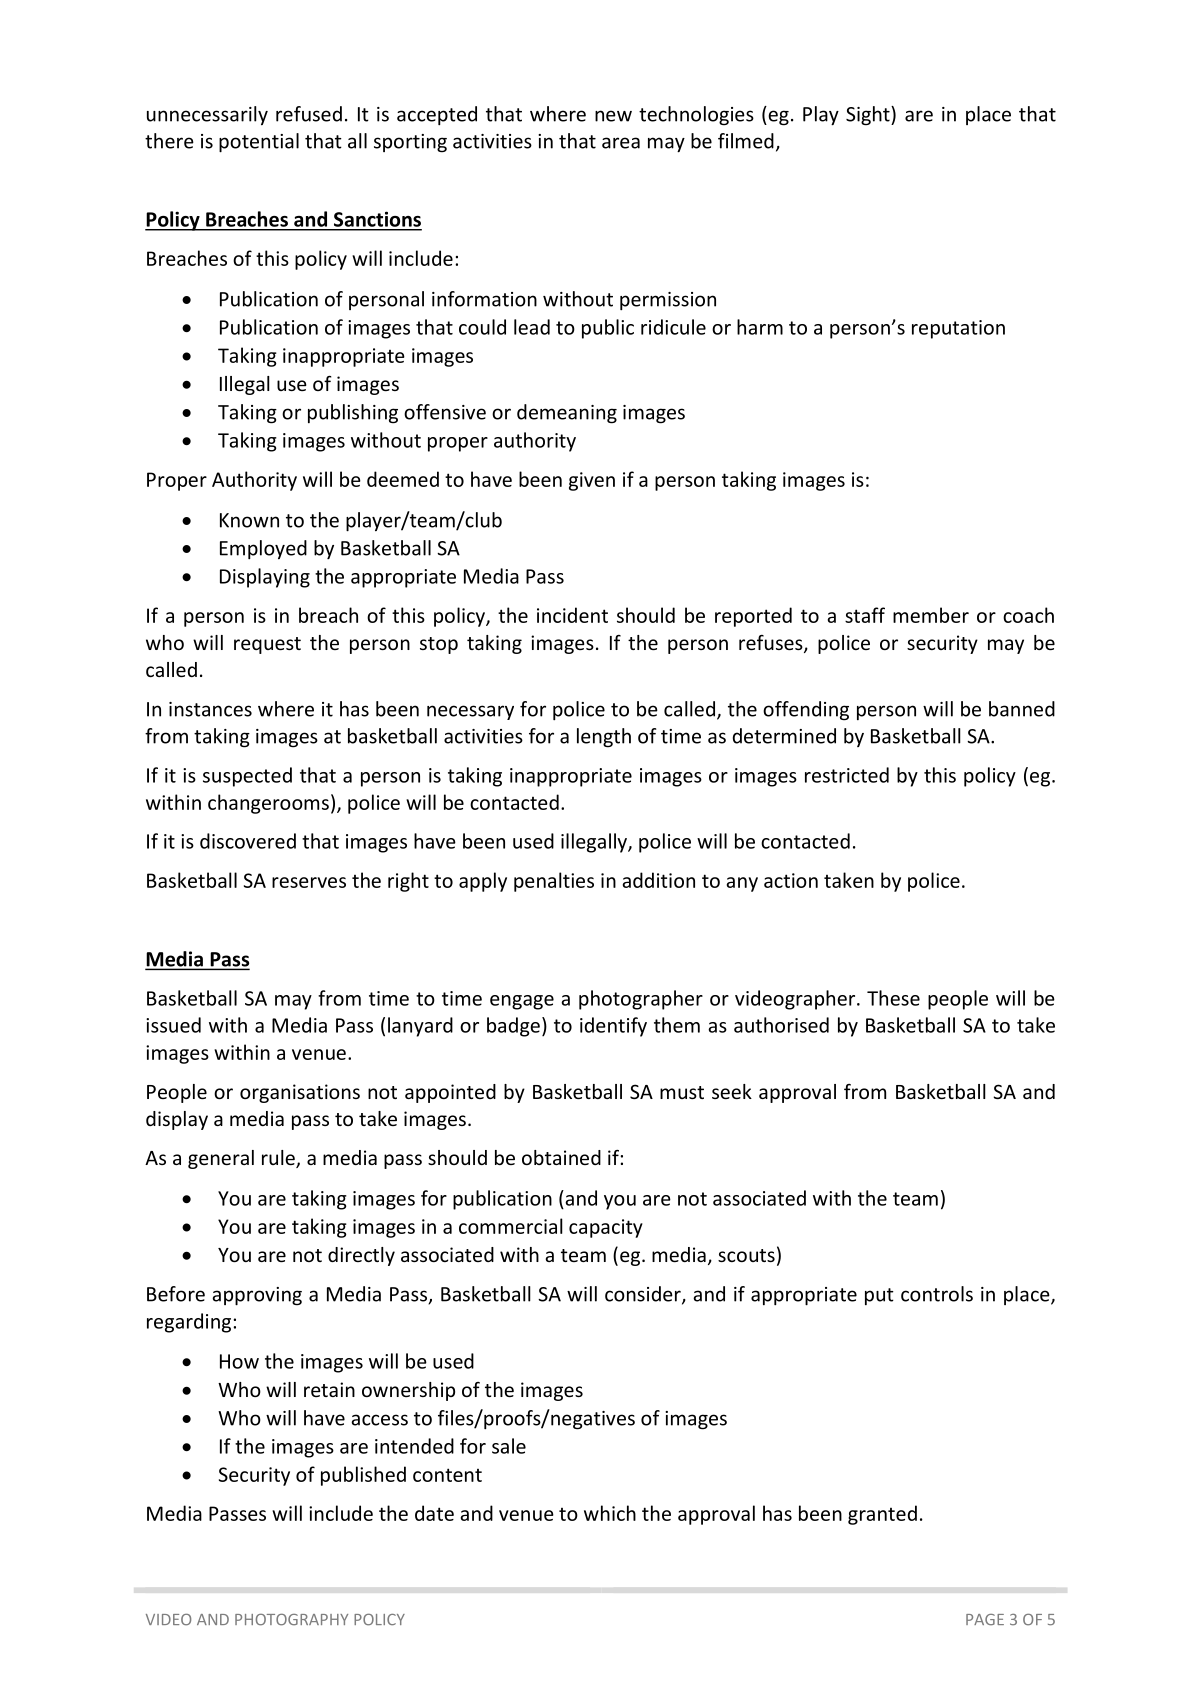  Describe the element at coordinates (847, 775) in the screenshot. I see `restricted` at that location.
